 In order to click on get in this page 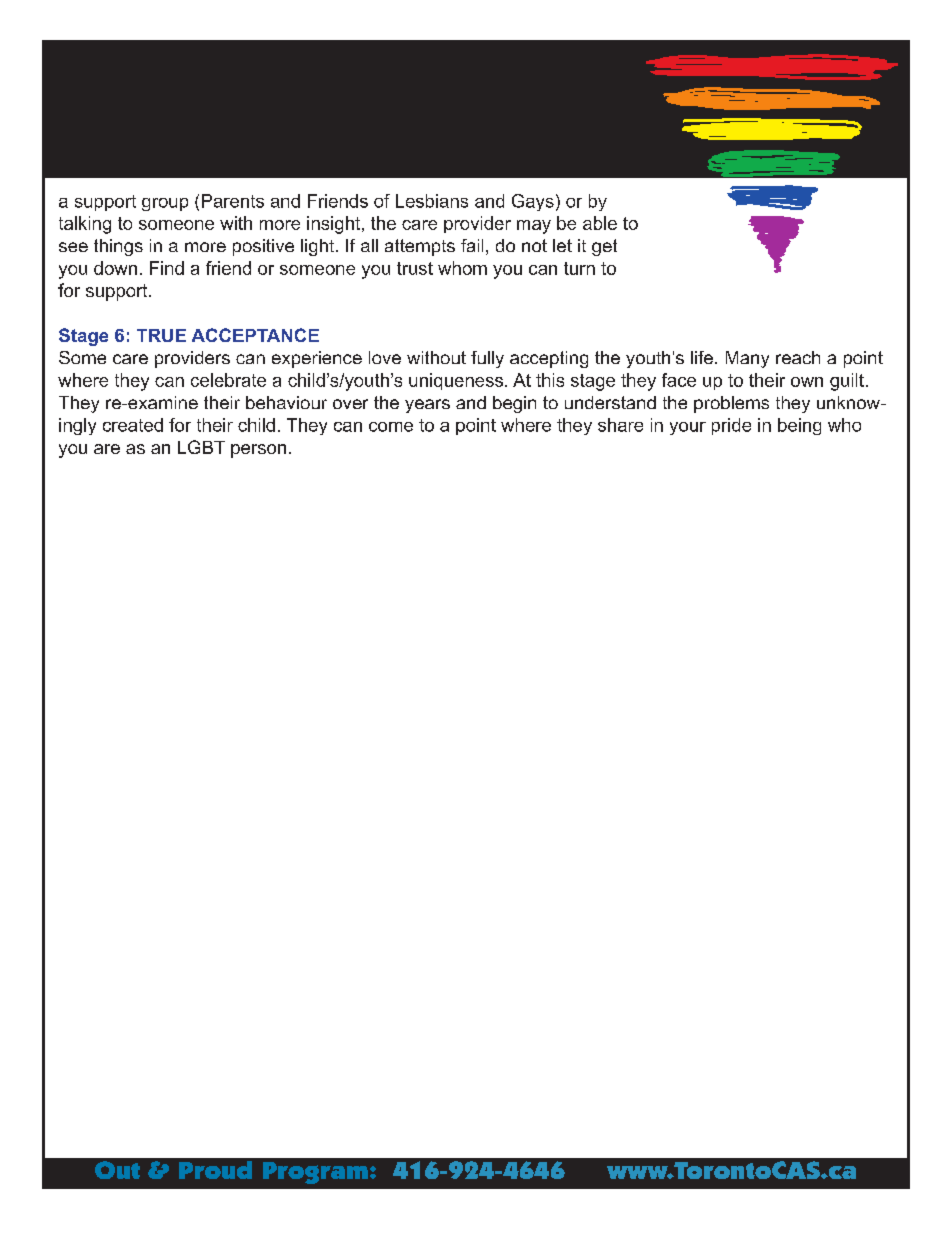, I will do `click(604, 247)`.
